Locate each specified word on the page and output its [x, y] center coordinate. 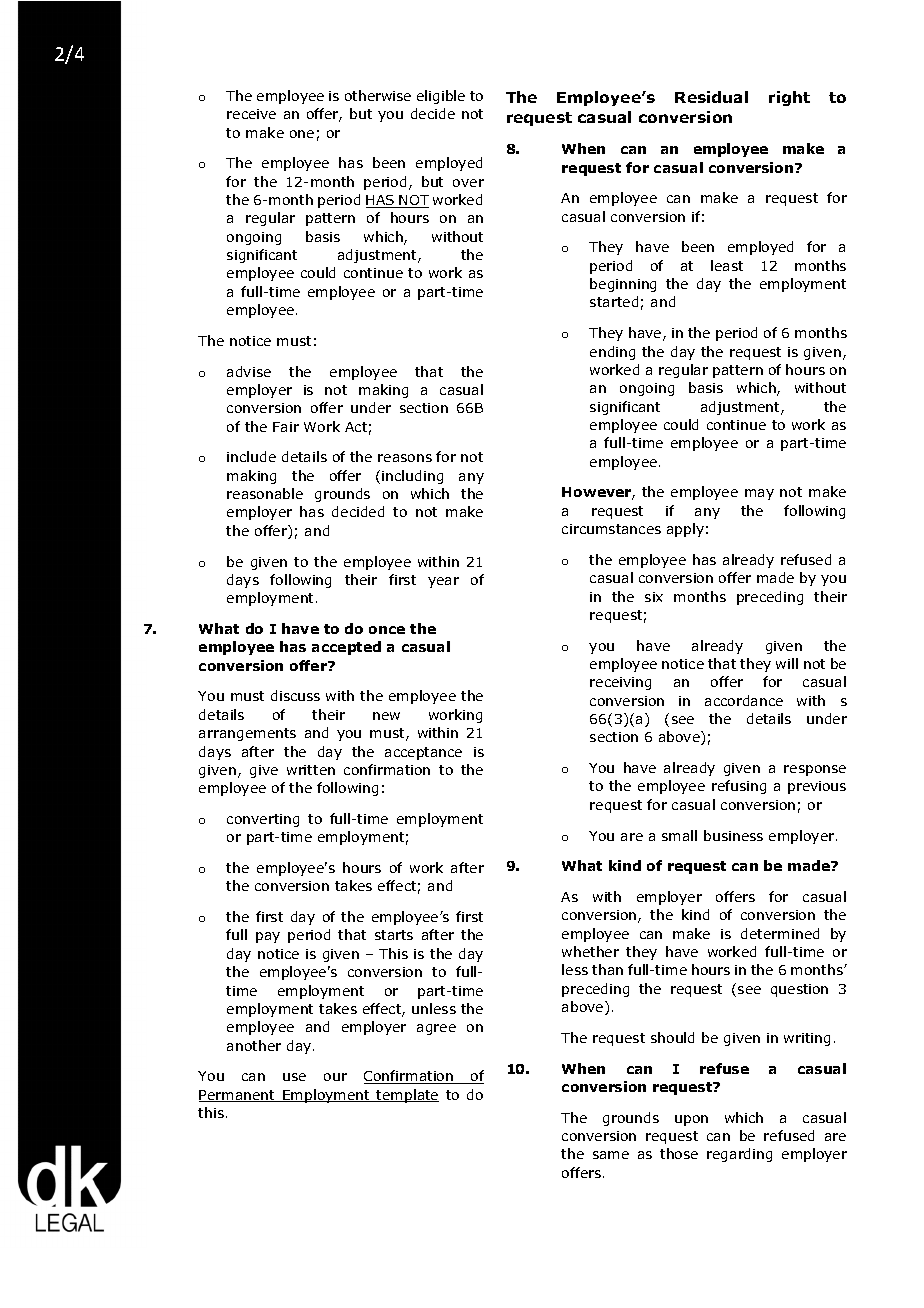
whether [590, 951]
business [733, 835]
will [787, 663]
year [443, 582]
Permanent [238, 1096]
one [302, 134]
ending [612, 353]
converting [263, 820]
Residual [711, 97]
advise [249, 371]
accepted [346, 648]
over [468, 183]
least [727, 265]
